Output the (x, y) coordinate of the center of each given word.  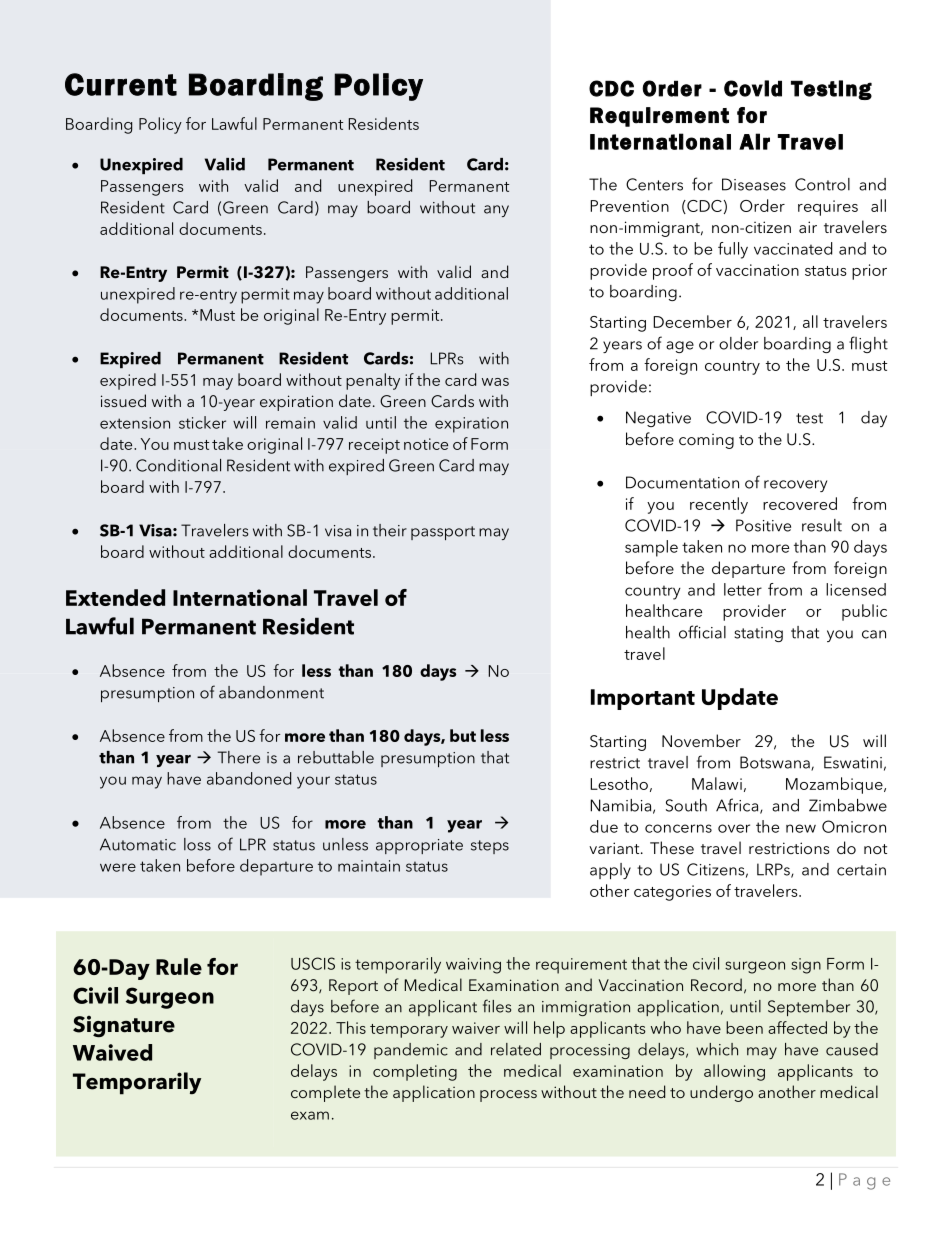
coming (706, 441)
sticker (202, 422)
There (239, 757)
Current (121, 84)
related (516, 1049)
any (496, 211)
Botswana (776, 763)
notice (426, 444)
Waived (112, 1052)
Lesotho (619, 783)
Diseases (754, 184)
